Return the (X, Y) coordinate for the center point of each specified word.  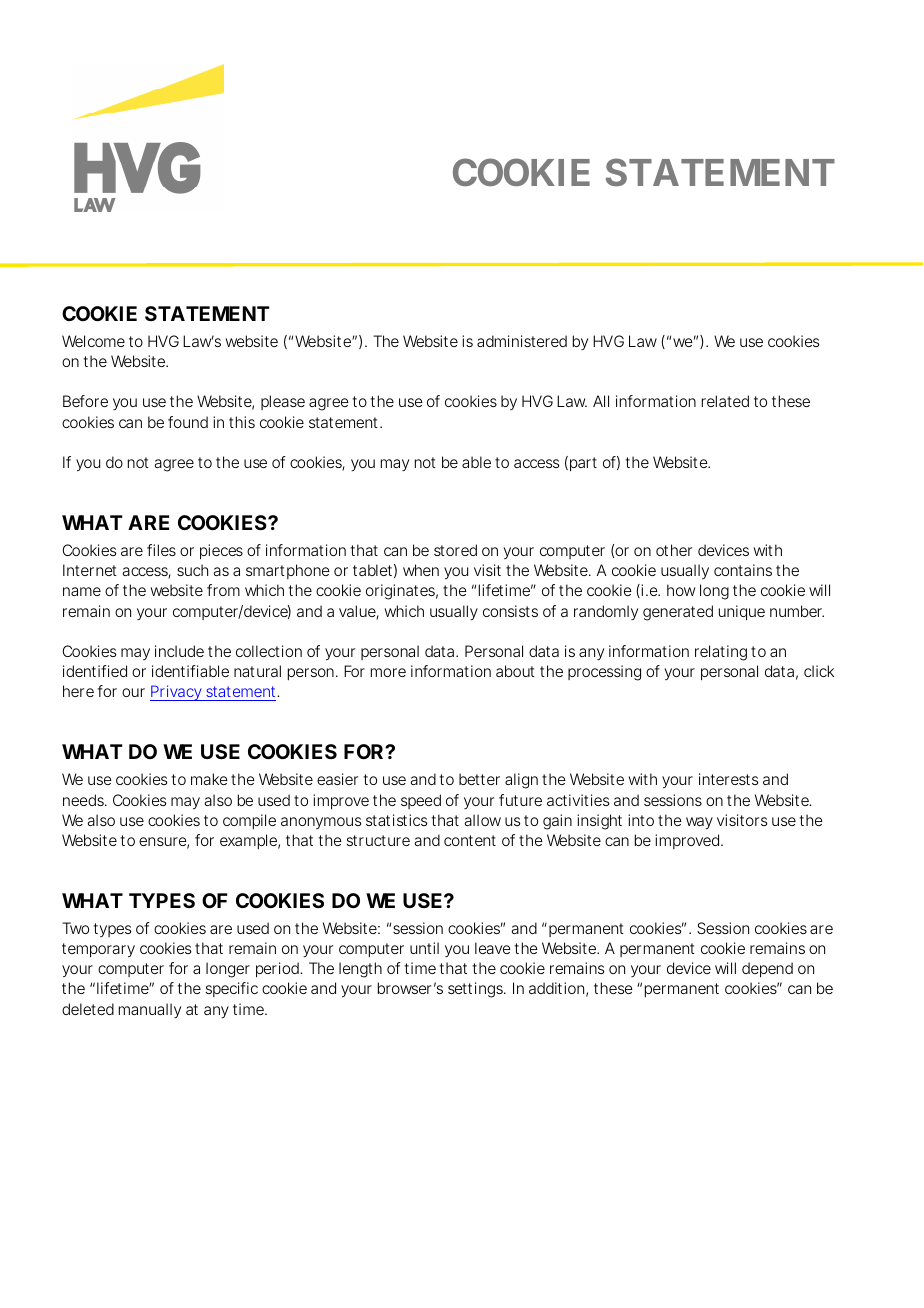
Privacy (177, 693)
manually (150, 1010)
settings (477, 990)
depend (767, 969)
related (725, 401)
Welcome (93, 341)
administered (522, 341)
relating (721, 653)
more (388, 672)
